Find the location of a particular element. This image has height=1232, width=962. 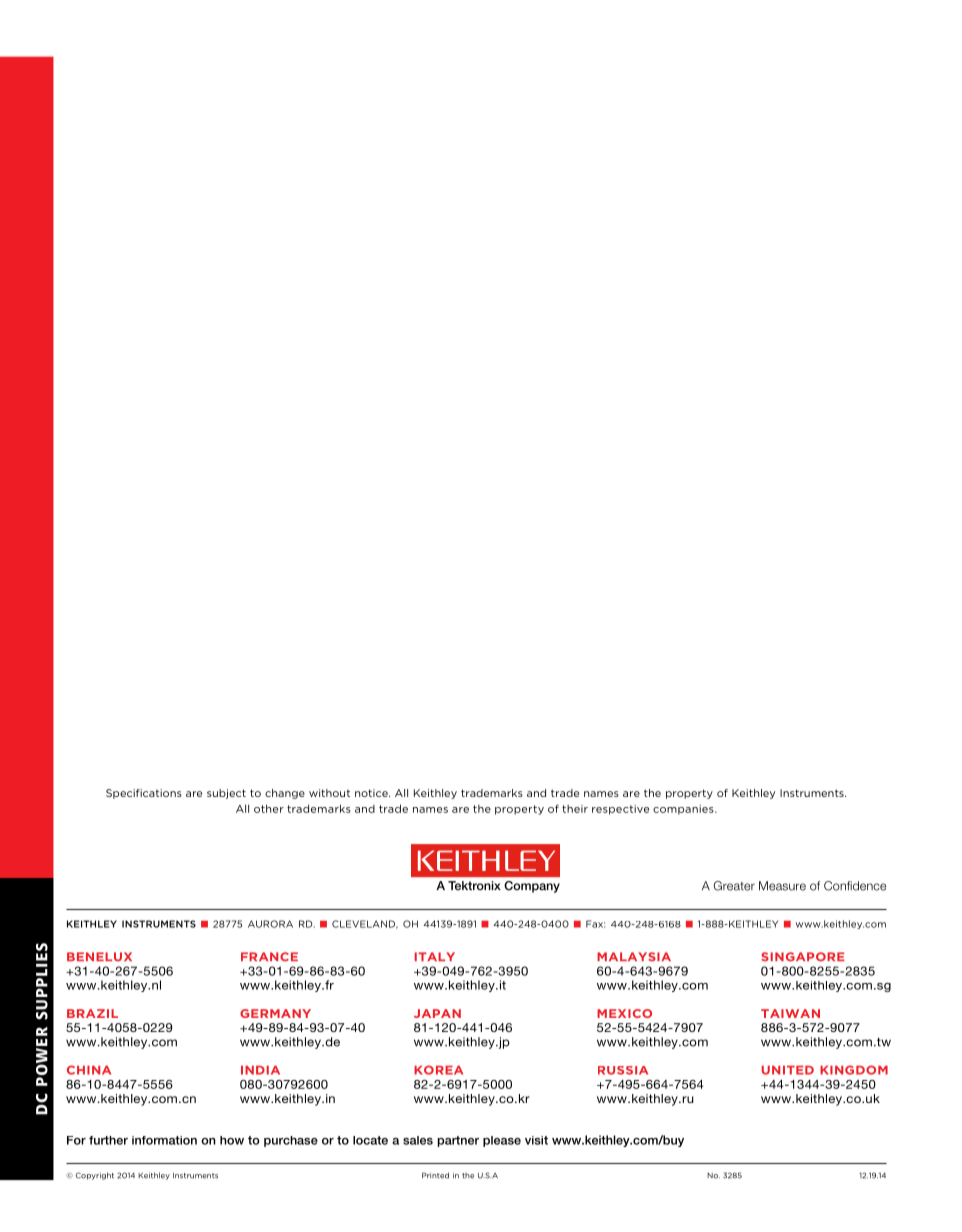

KOREA is located at coordinates (438, 1070).
